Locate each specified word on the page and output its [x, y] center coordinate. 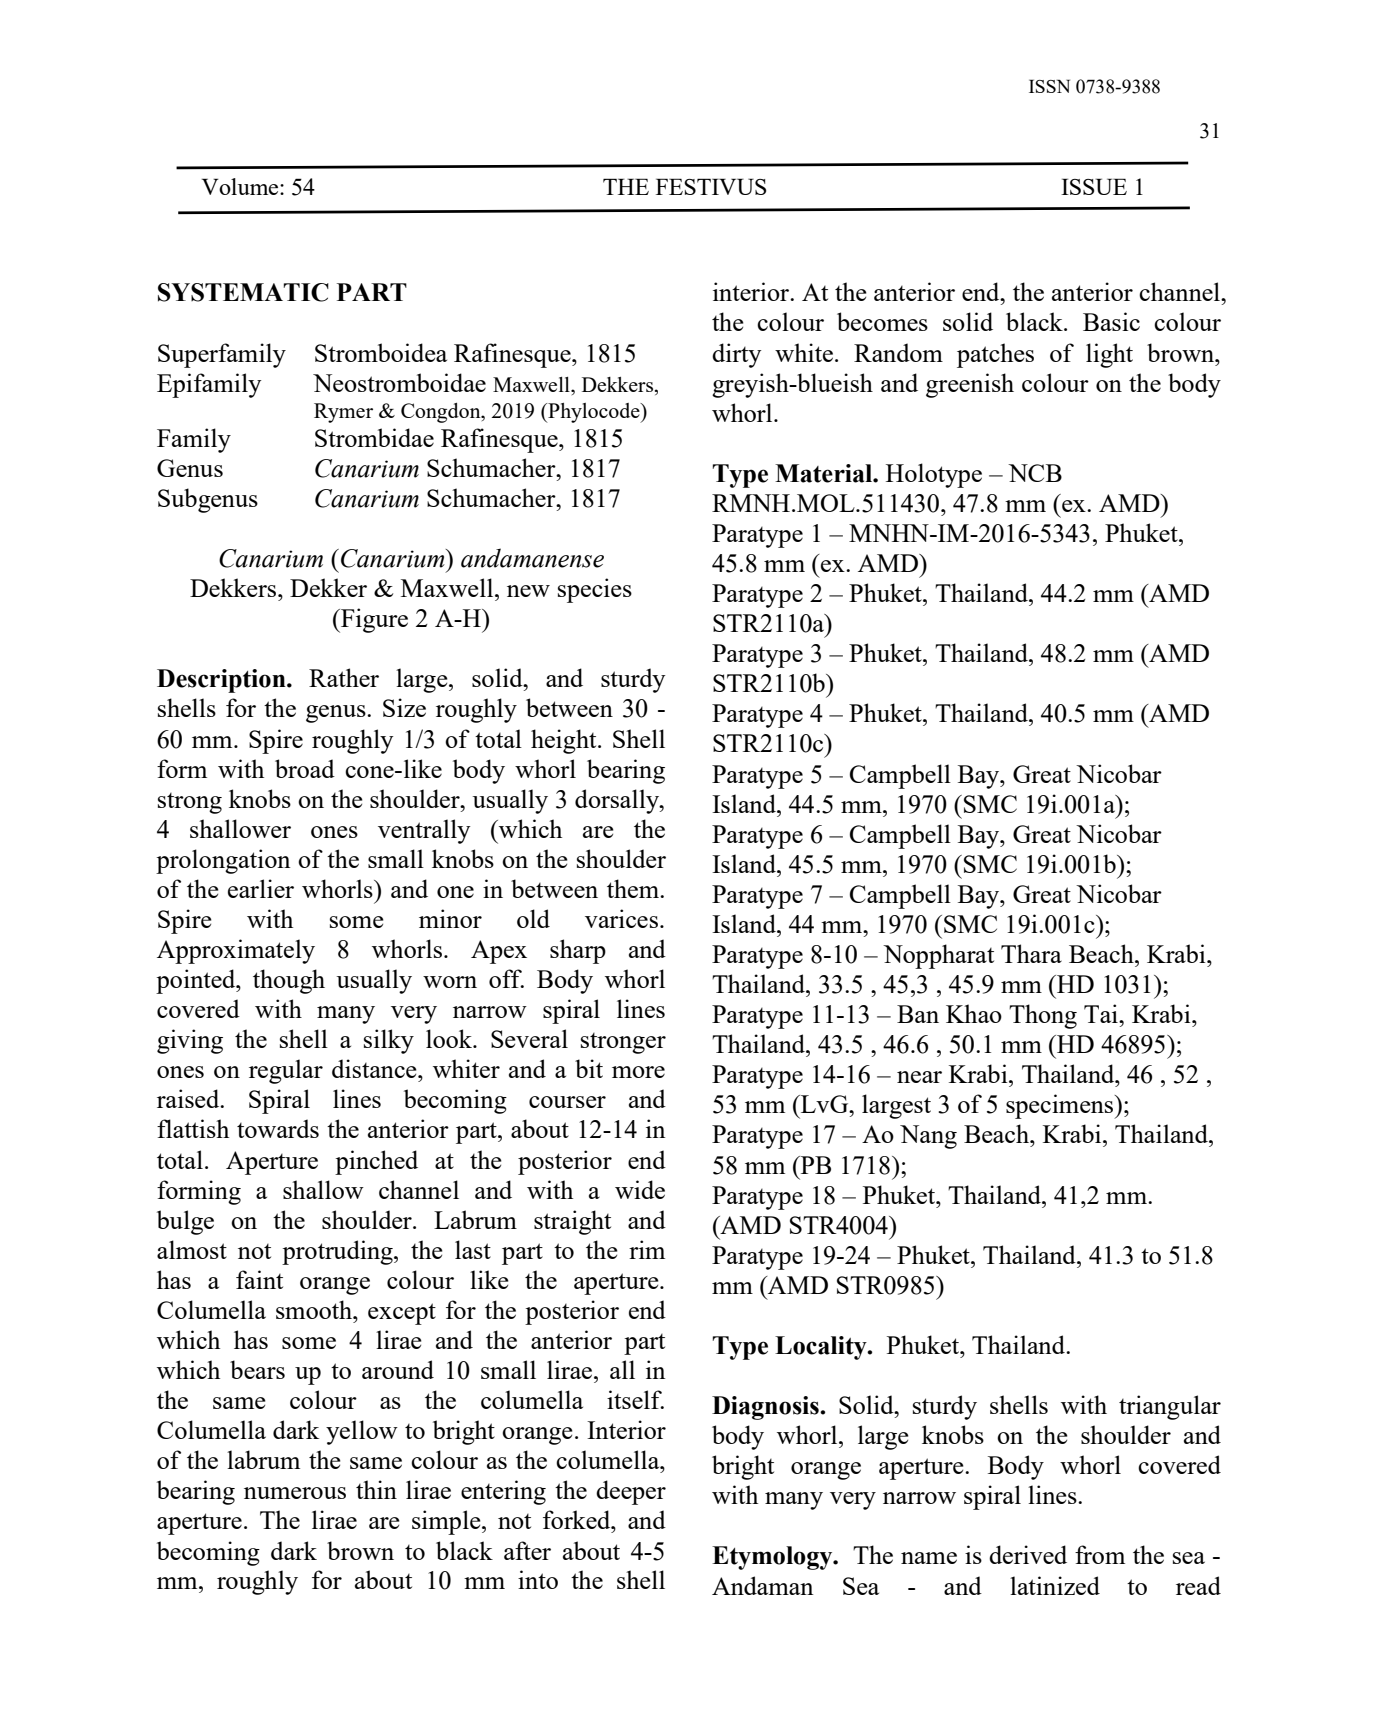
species [595, 590]
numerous [295, 1493]
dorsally [618, 801]
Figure [373, 620]
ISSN [1049, 86]
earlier [261, 888]
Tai [1102, 1013]
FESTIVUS [711, 186]
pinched [376, 1162]
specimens [1061, 1106]
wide [640, 1189]
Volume [240, 186]
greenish [970, 385]
